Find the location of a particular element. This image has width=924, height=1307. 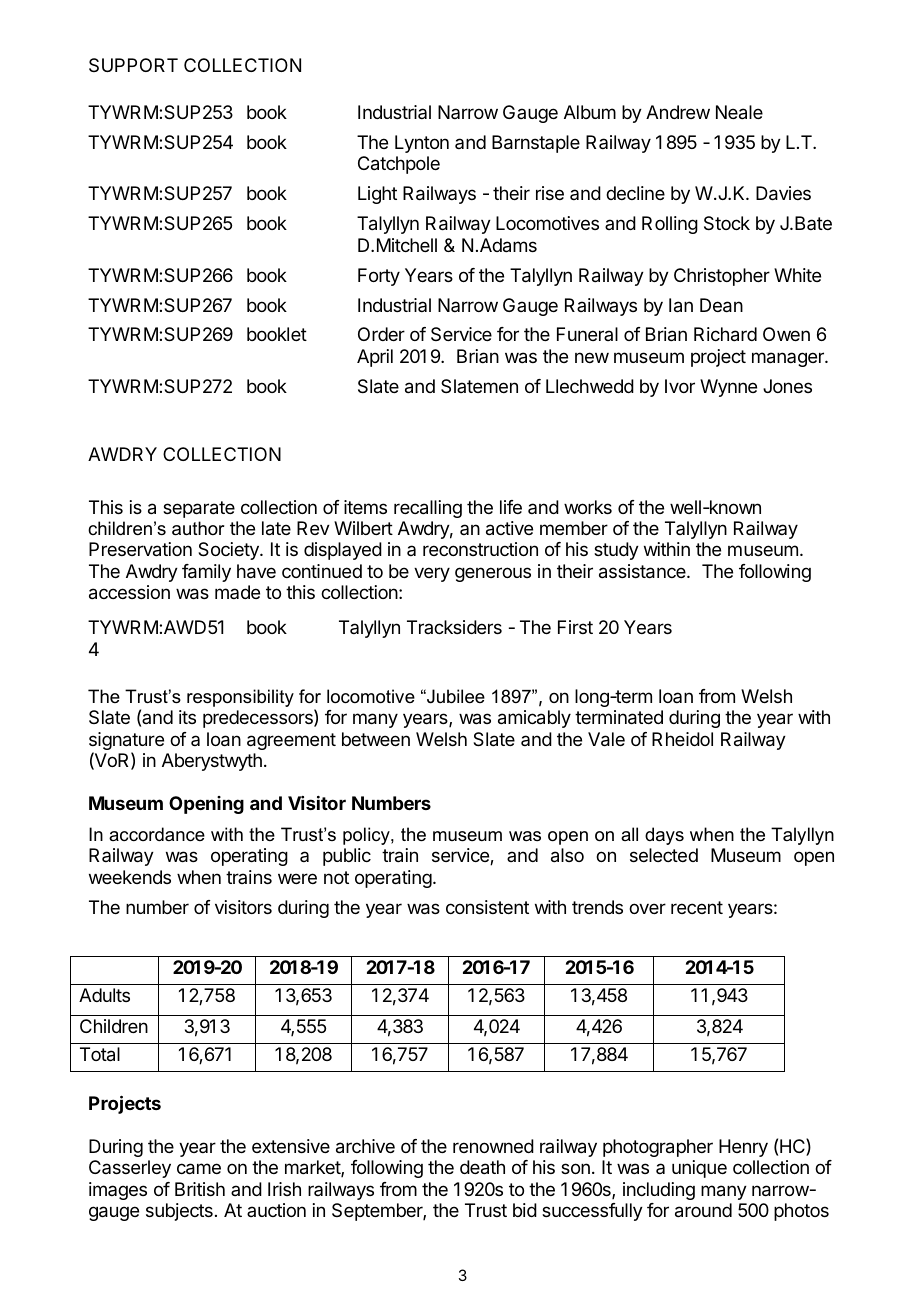

made is located at coordinates (237, 592).
